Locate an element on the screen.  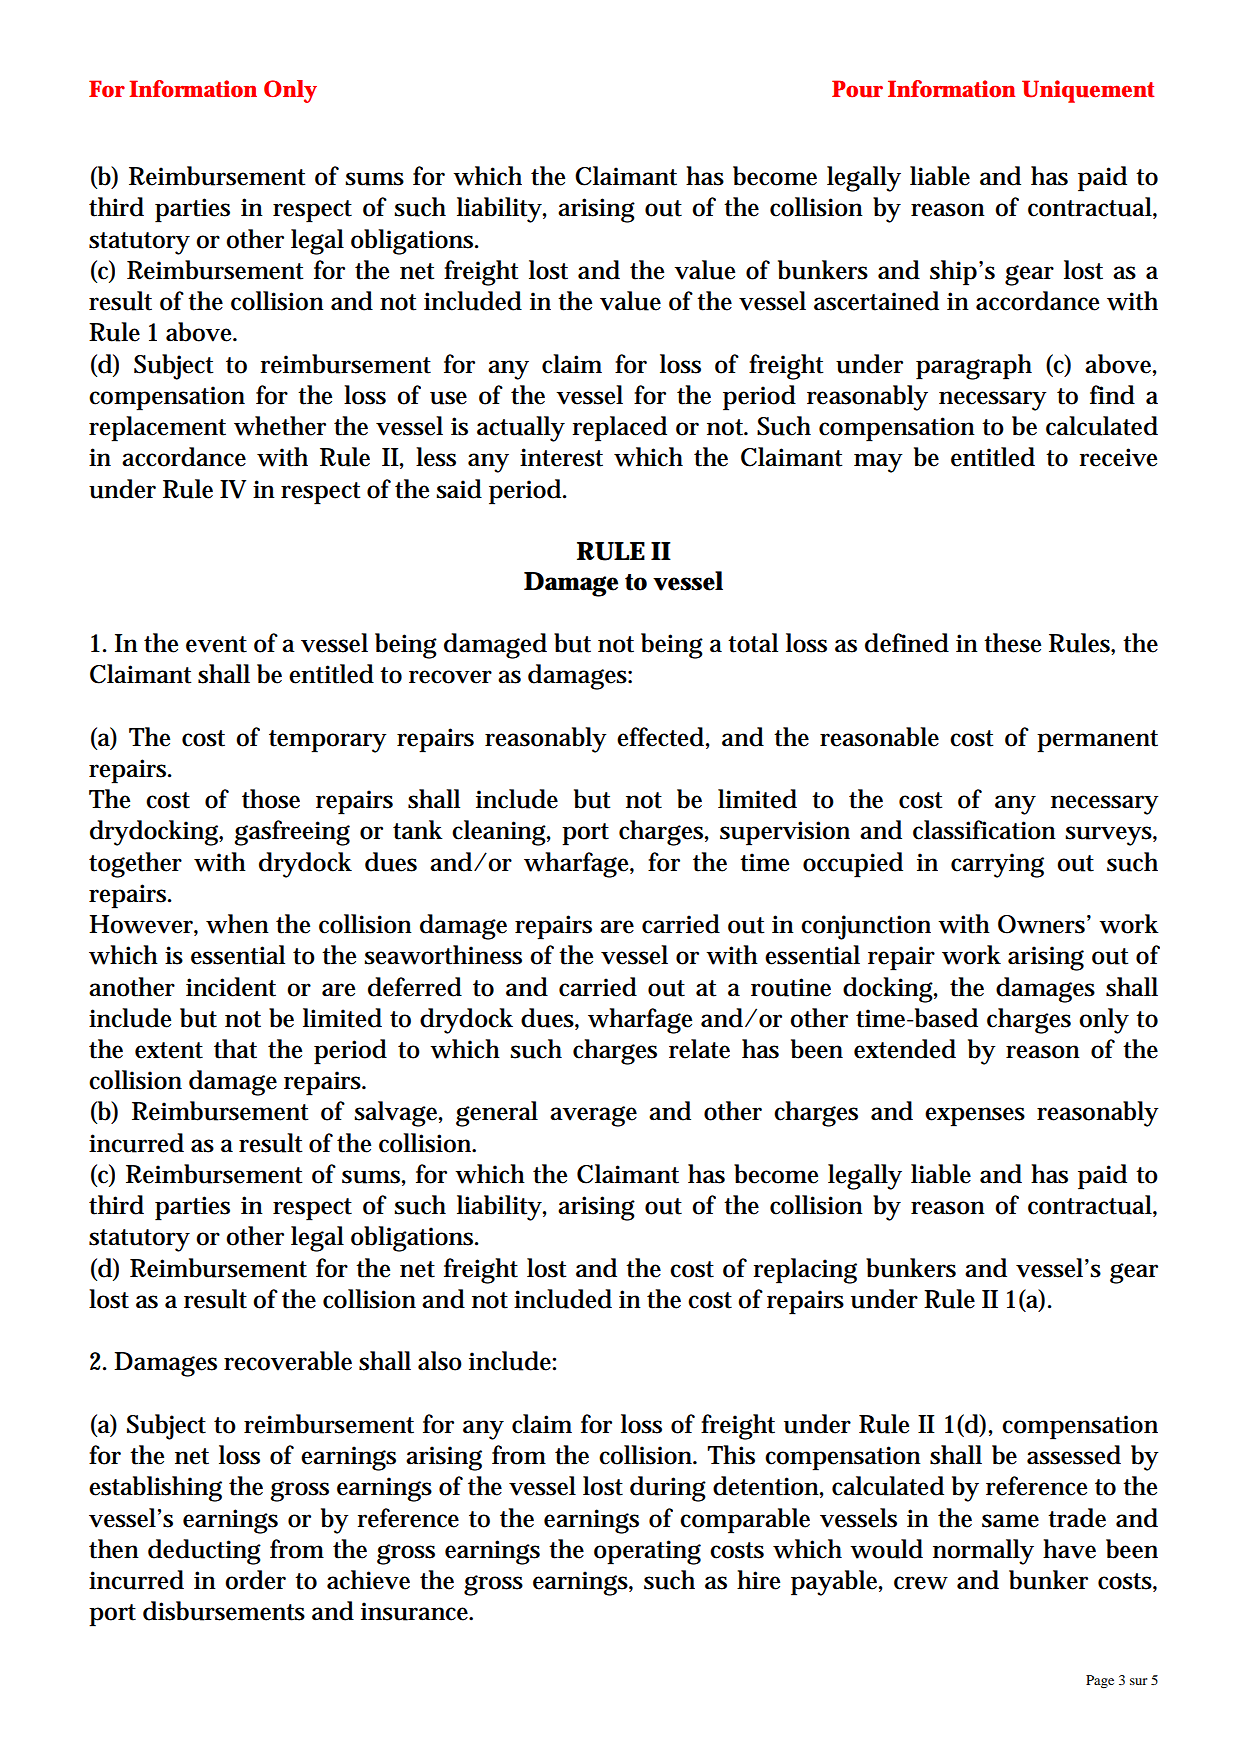
ascertained is located at coordinates (876, 301).
